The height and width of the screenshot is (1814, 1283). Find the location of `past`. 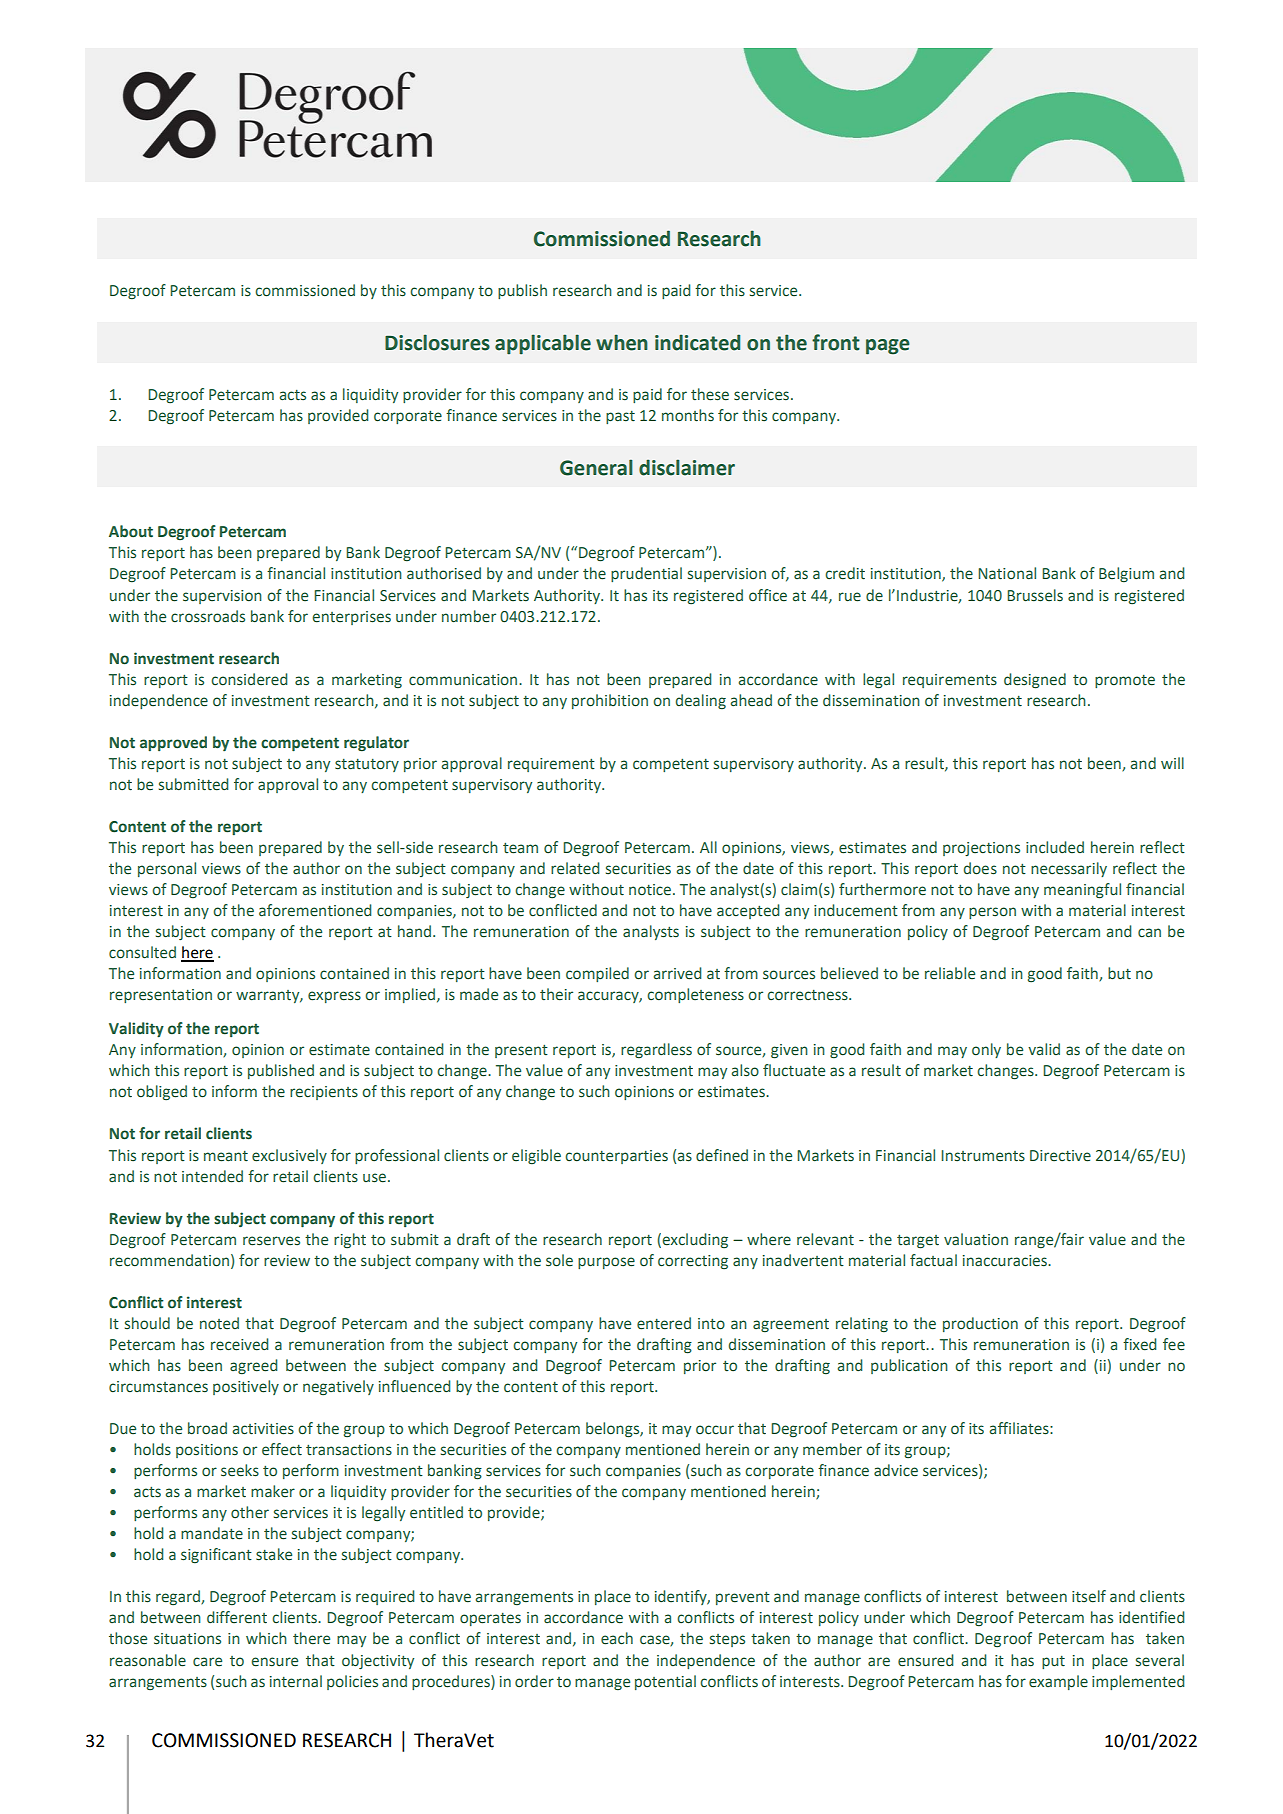

past is located at coordinates (620, 417).
